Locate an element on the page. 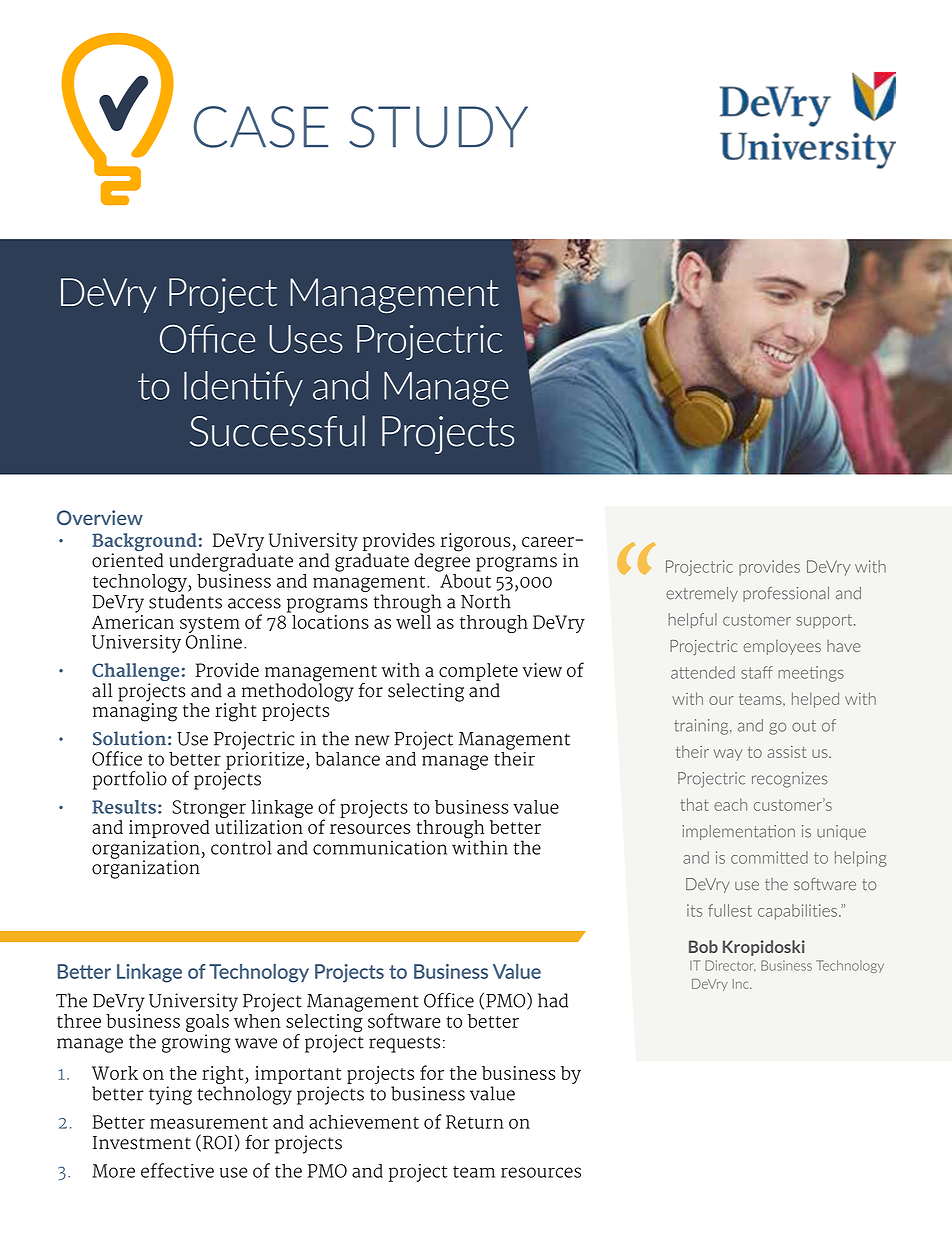 The height and width of the document is (1233, 952). each is located at coordinates (730, 804).
